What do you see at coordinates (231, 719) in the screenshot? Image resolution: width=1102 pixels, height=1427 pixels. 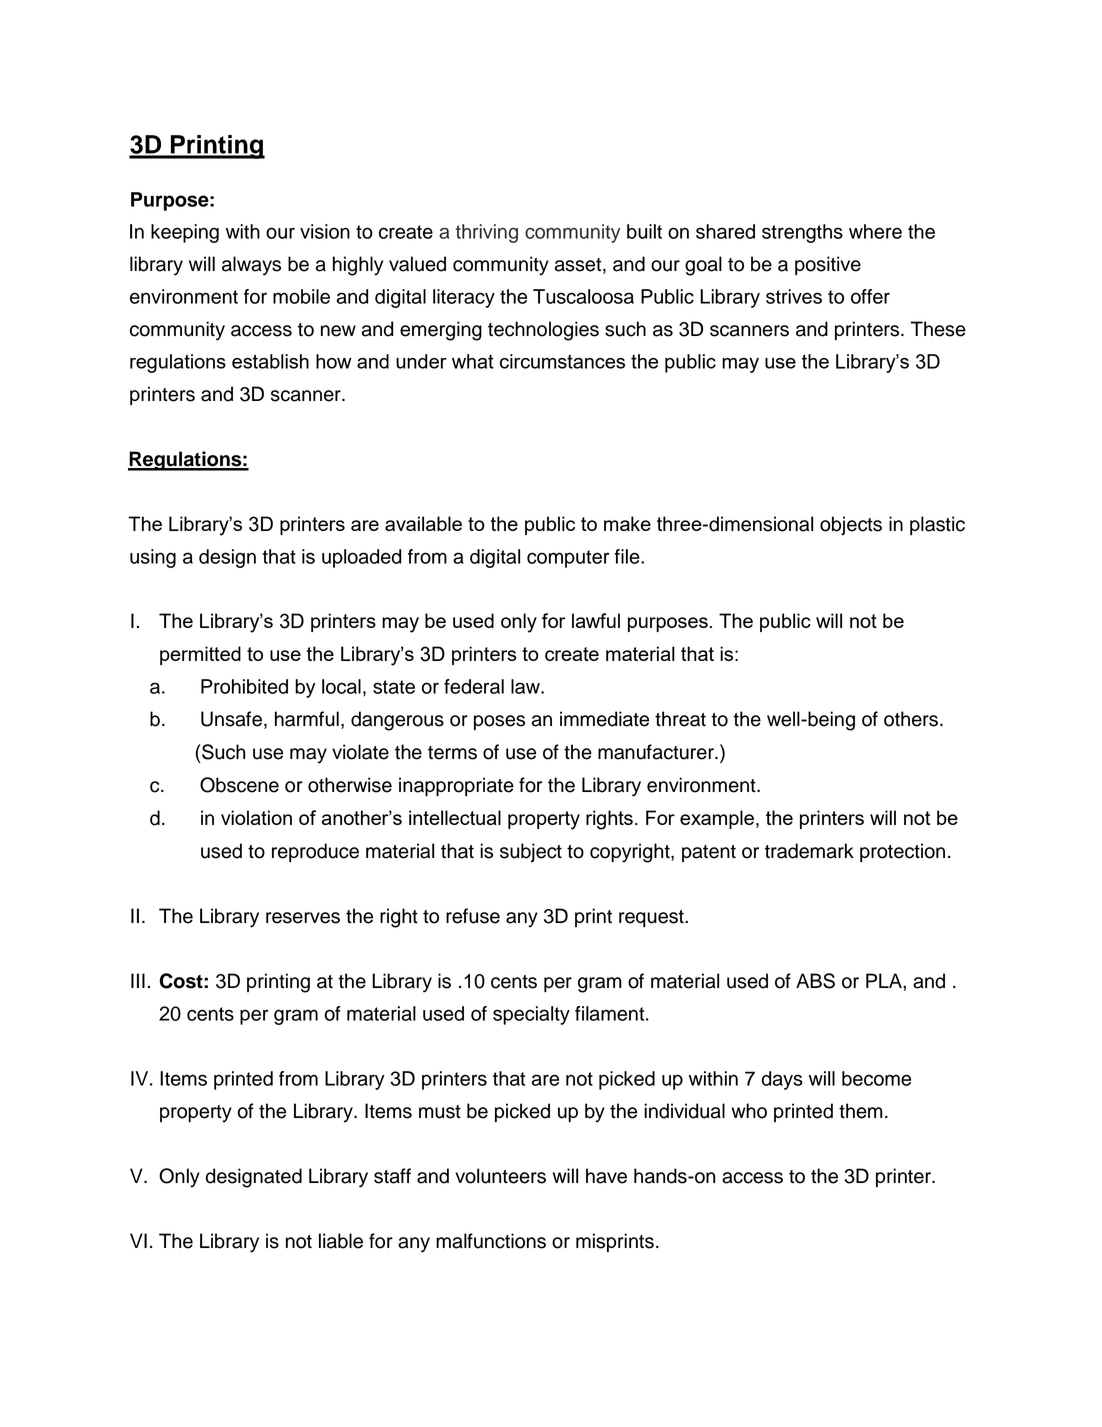 I see `Unsafe` at bounding box center [231, 719].
